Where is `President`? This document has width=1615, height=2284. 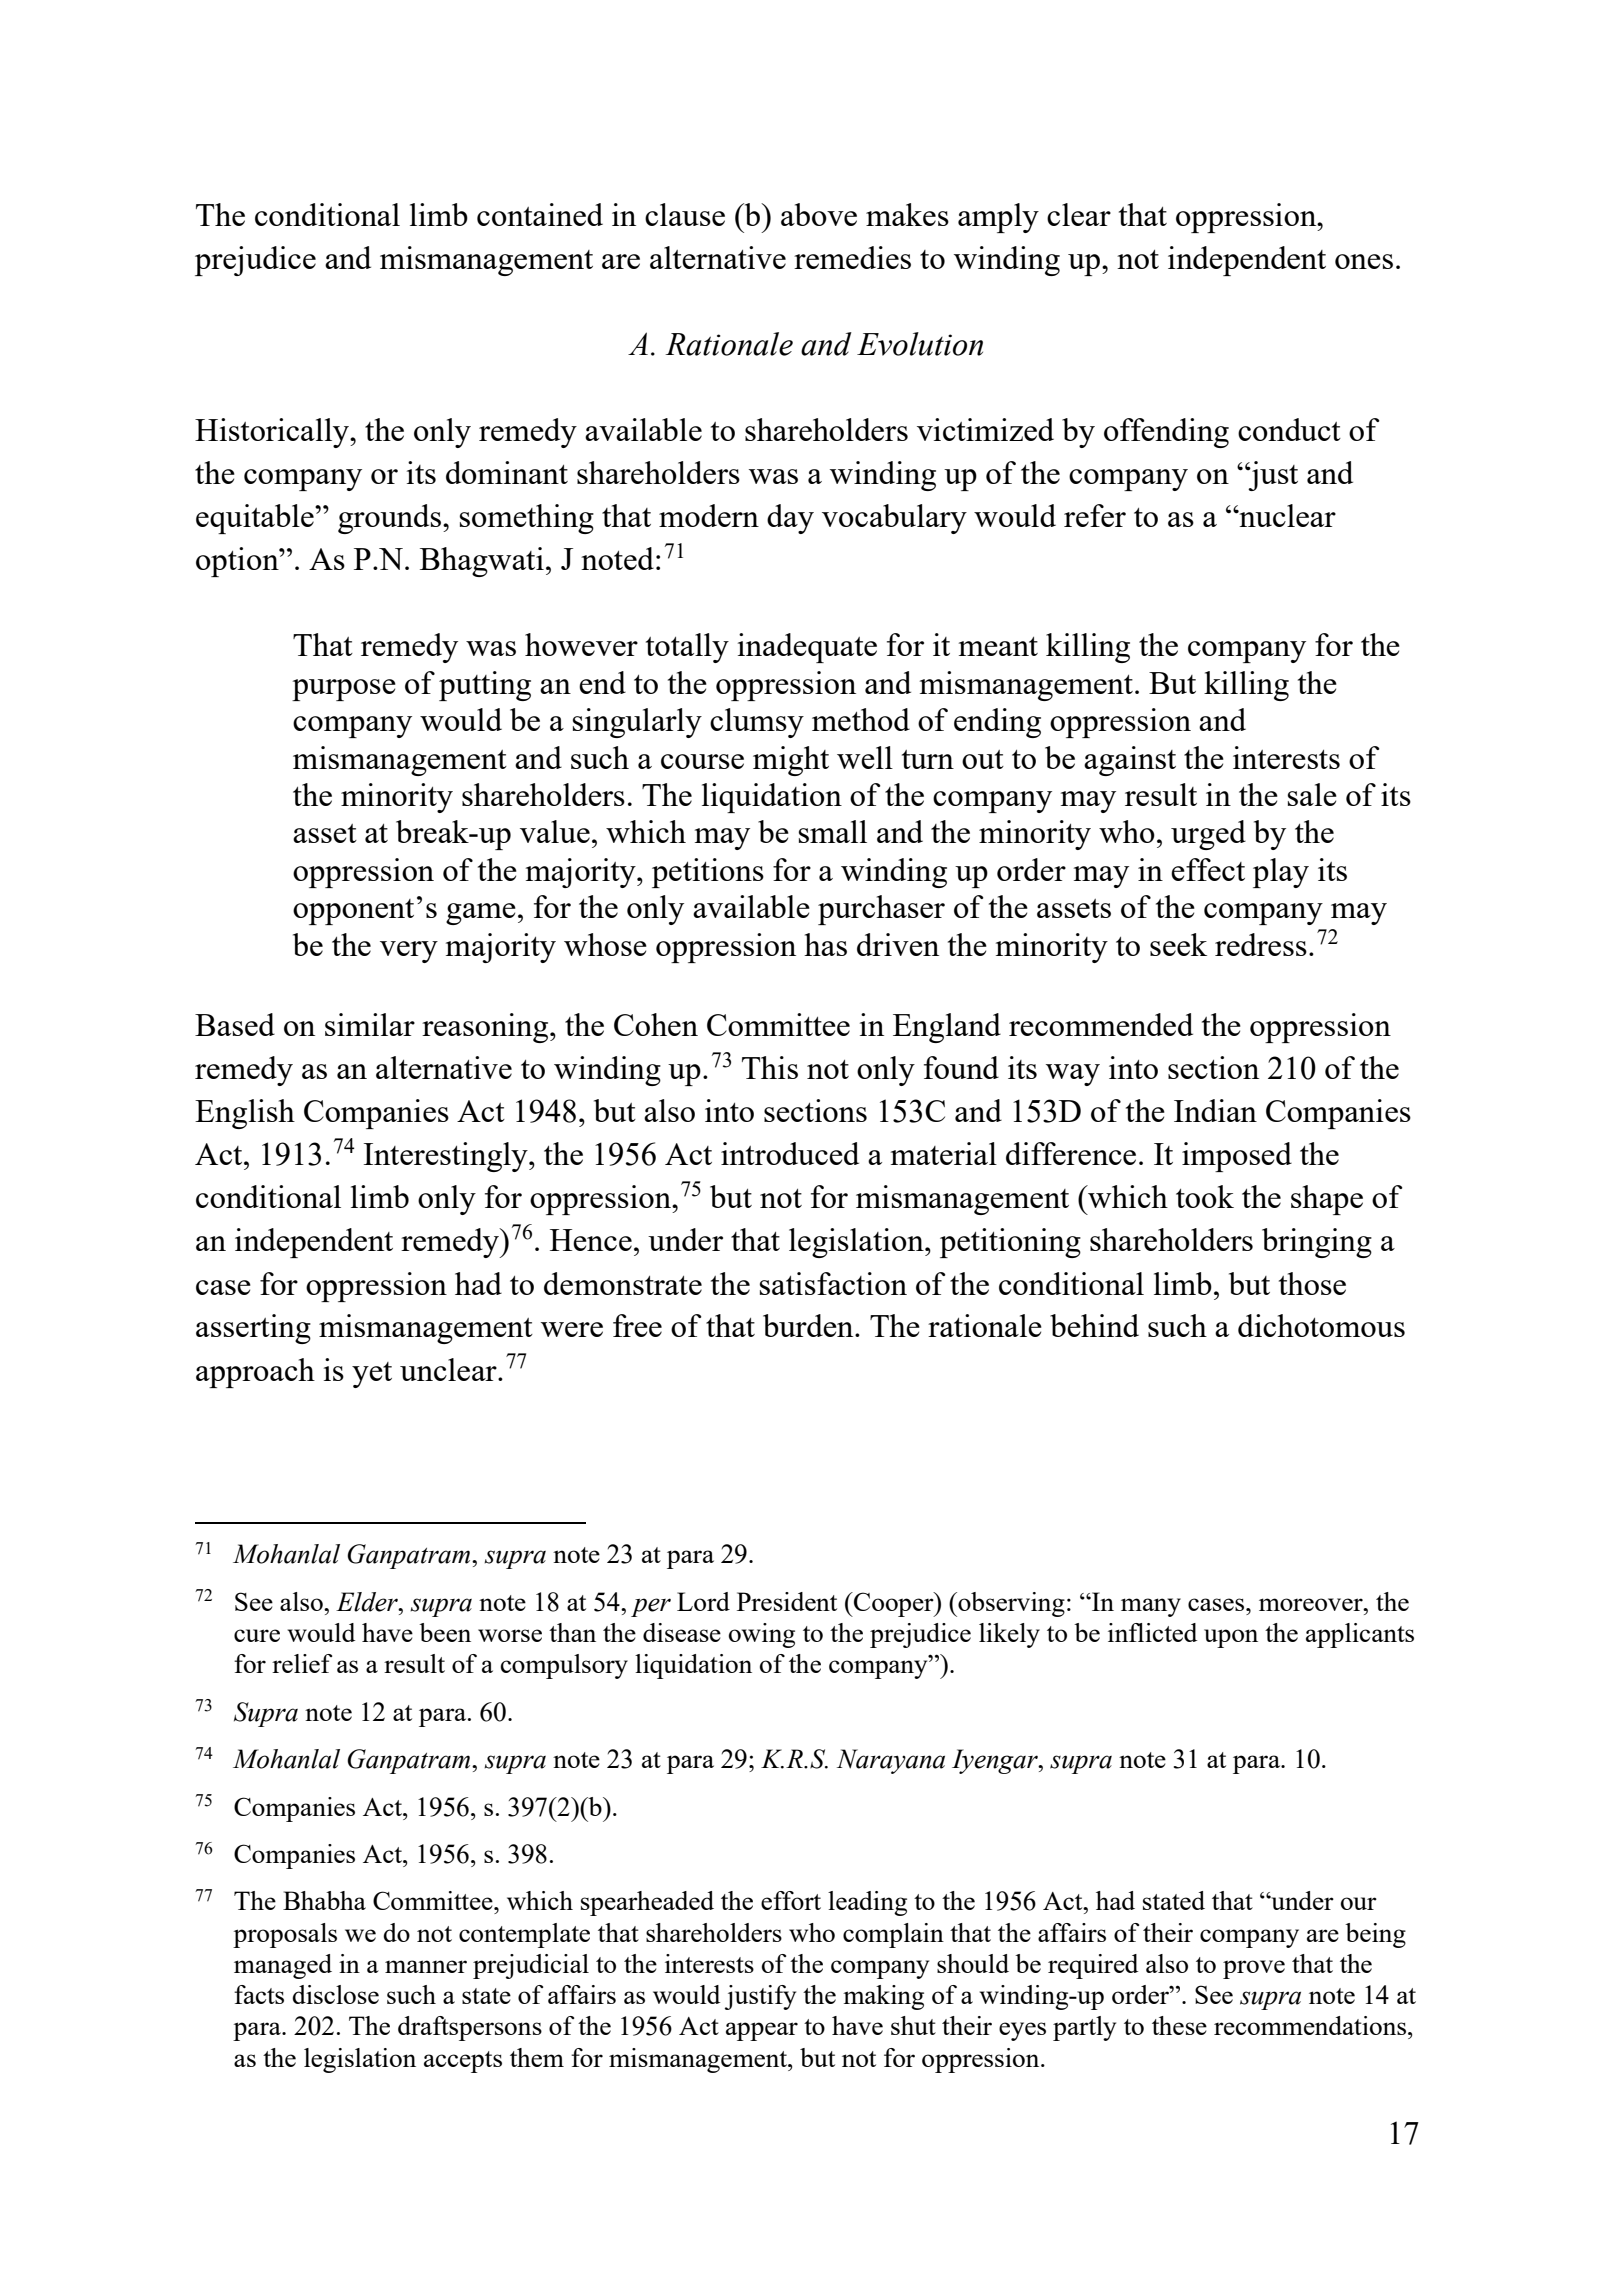 President is located at coordinates (787, 1601).
